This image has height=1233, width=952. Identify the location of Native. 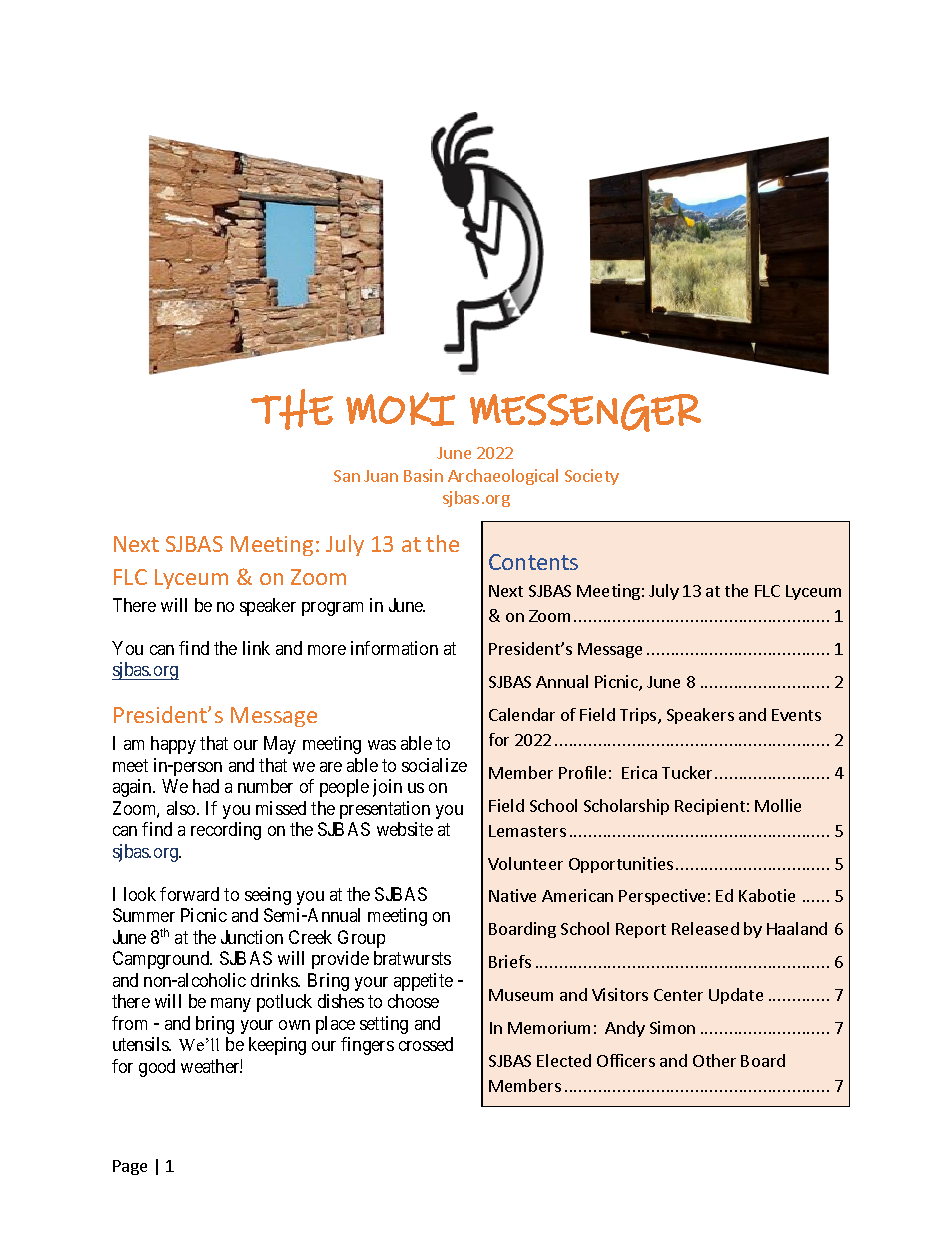
(512, 895).
